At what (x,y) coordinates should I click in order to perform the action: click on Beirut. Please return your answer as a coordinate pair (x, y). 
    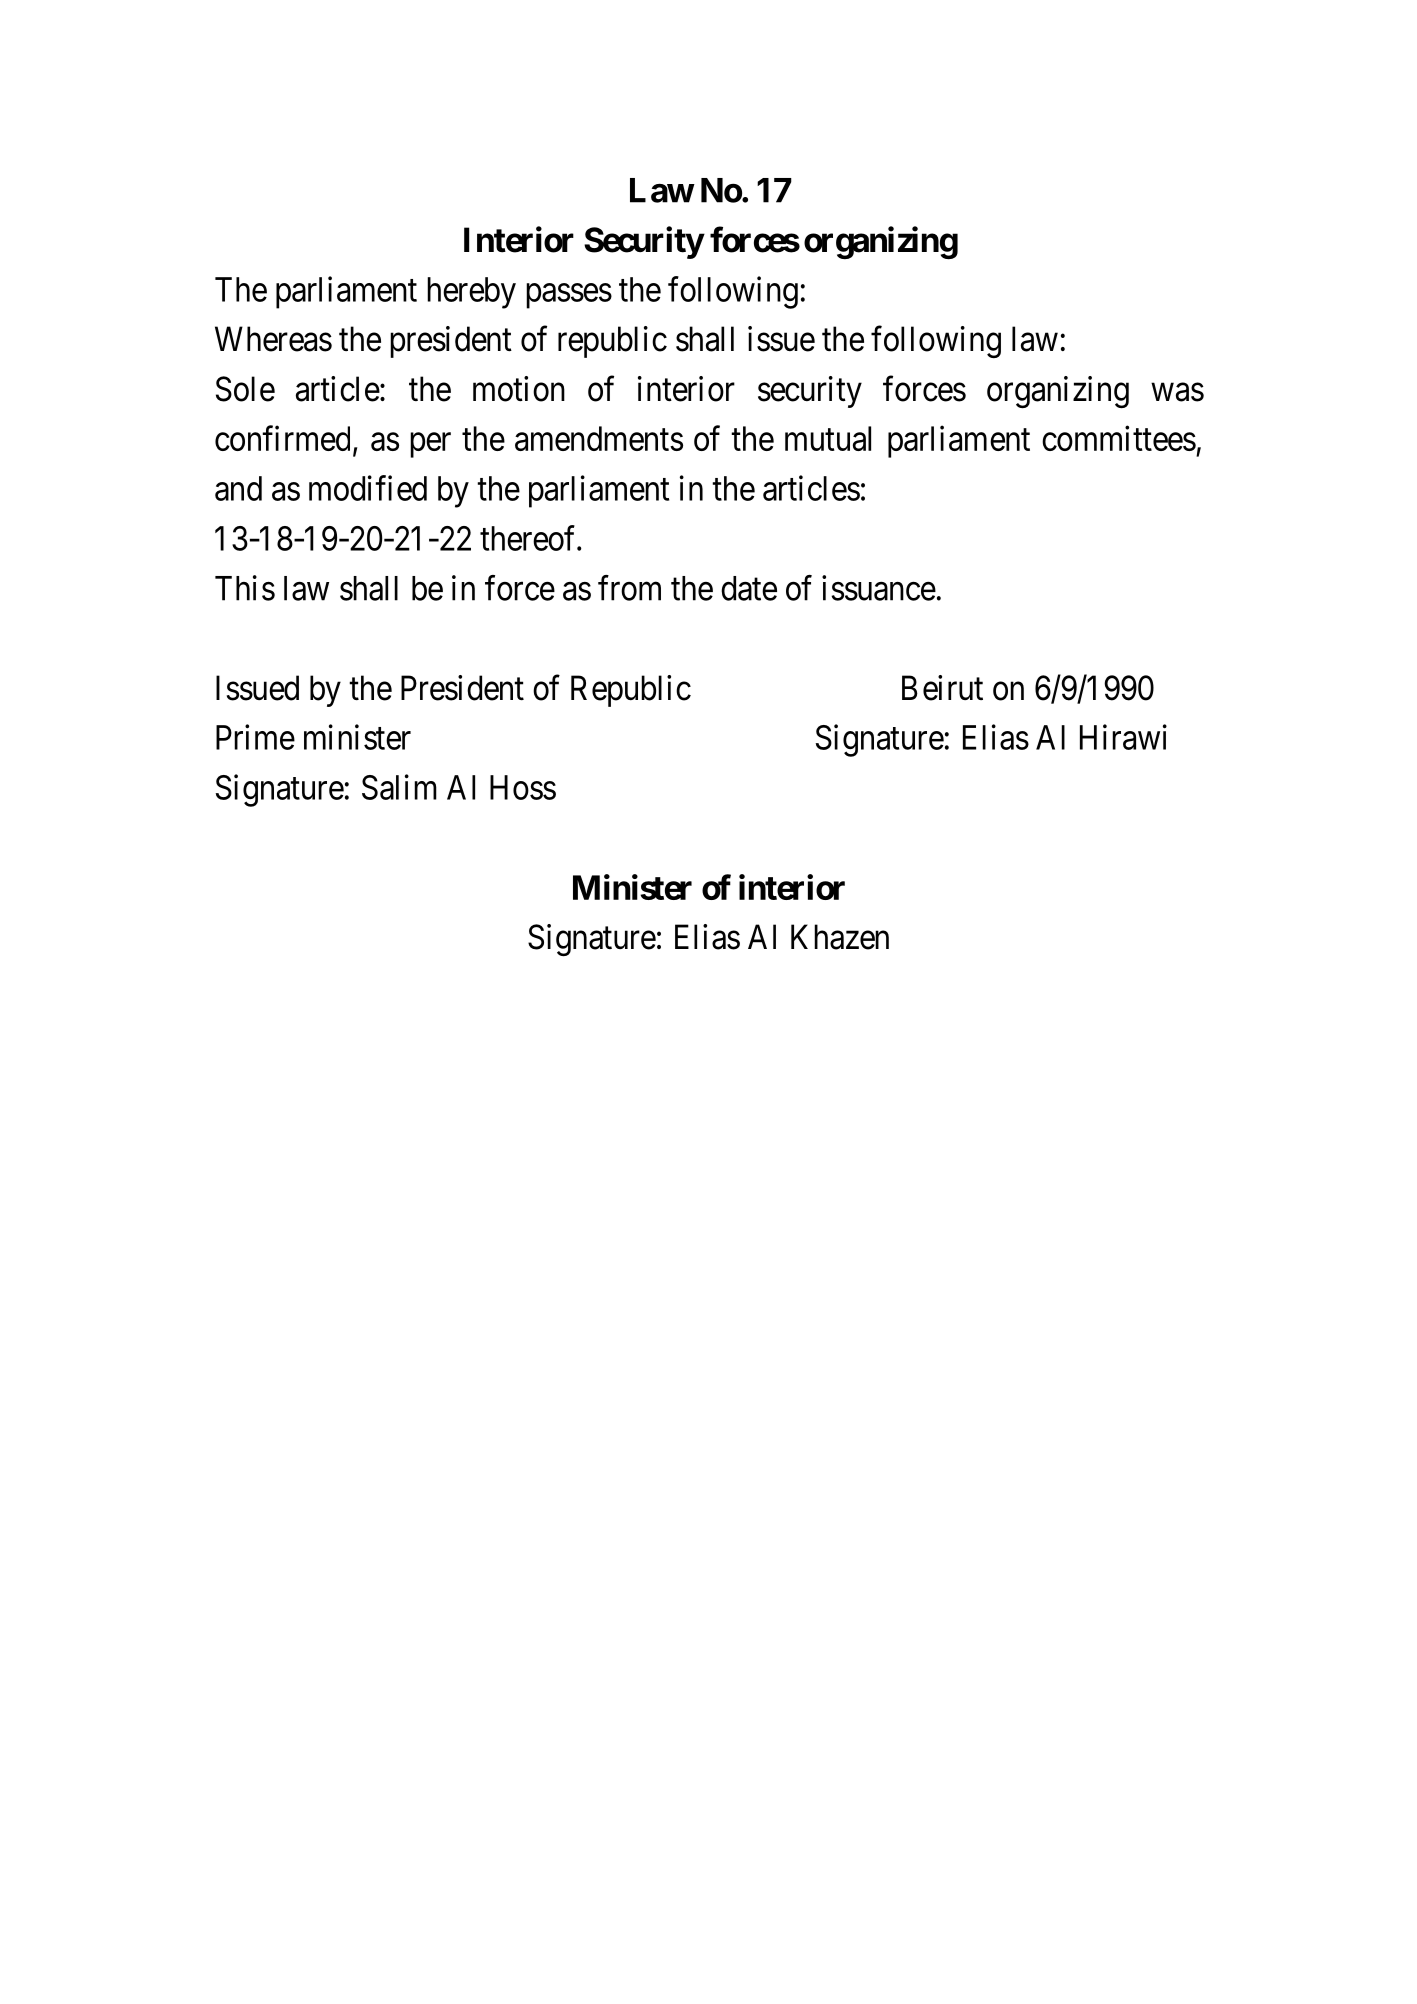
    Looking at the image, I should click on (942, 688).
